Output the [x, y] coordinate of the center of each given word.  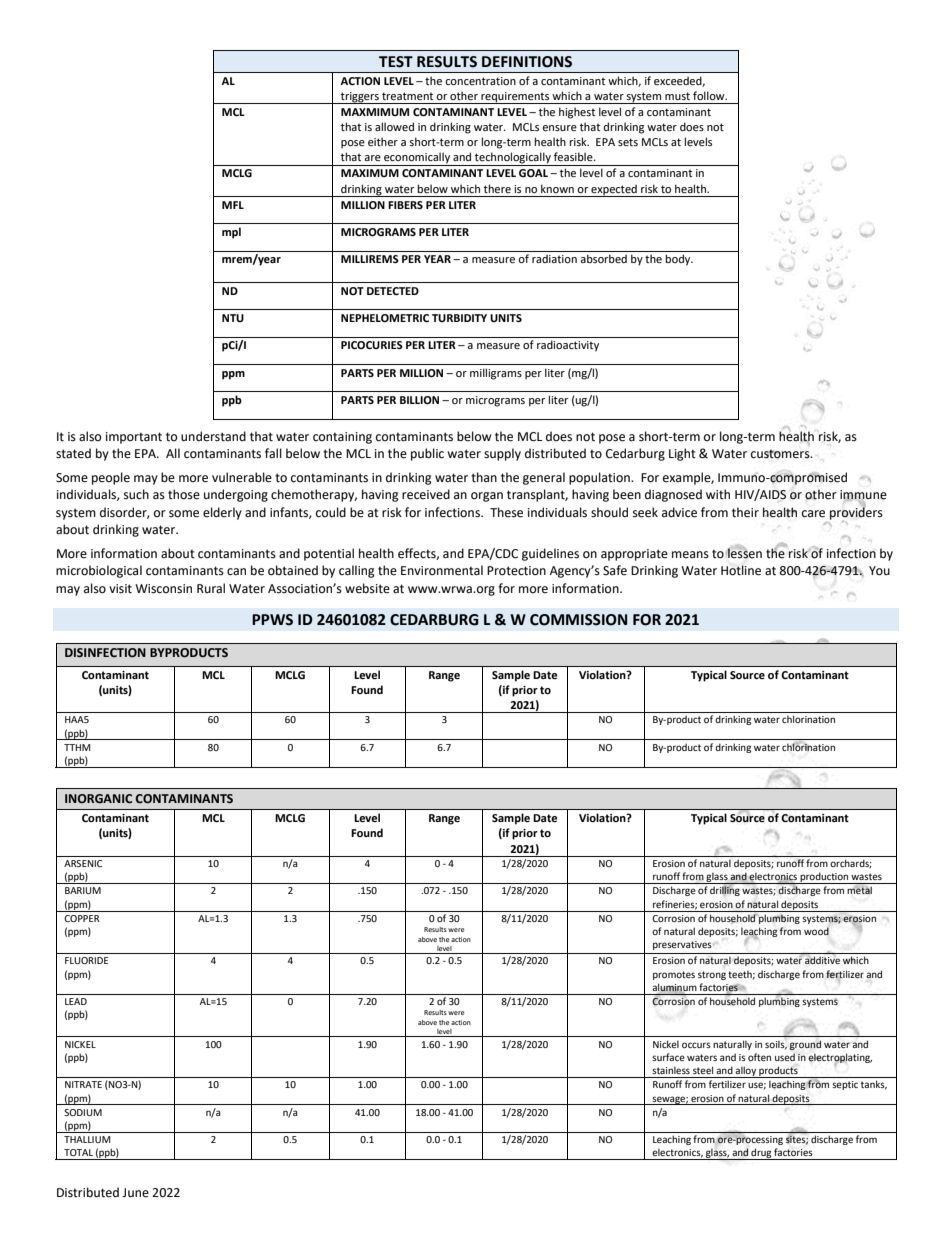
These [506, 512]
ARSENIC [83, 863]
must [677, 96]
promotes [674, 975]
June [135, 1193]
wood [816, 931]
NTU [233, 318]
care [813, 514]
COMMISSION [578, 620]
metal [859, 890]
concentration [480, 81]
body [679, 260]
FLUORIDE [86, 960]
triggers [360, 98]
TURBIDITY [459, 318]
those [184, 494]
